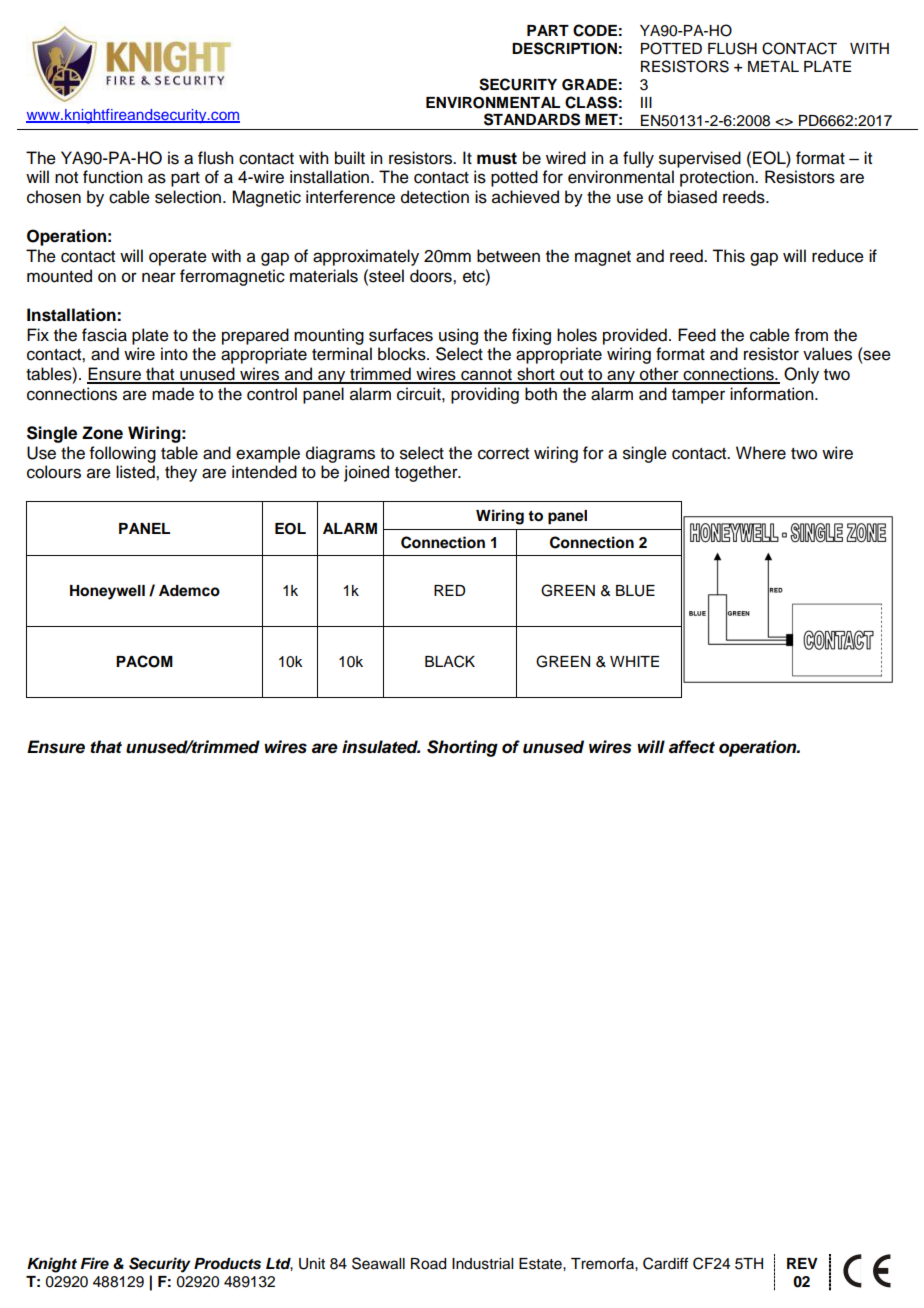 The image size is (924, 1308). Describe the element at coordinates (665, 1263) in the screenshot. I see `Cardiff` at that location.
